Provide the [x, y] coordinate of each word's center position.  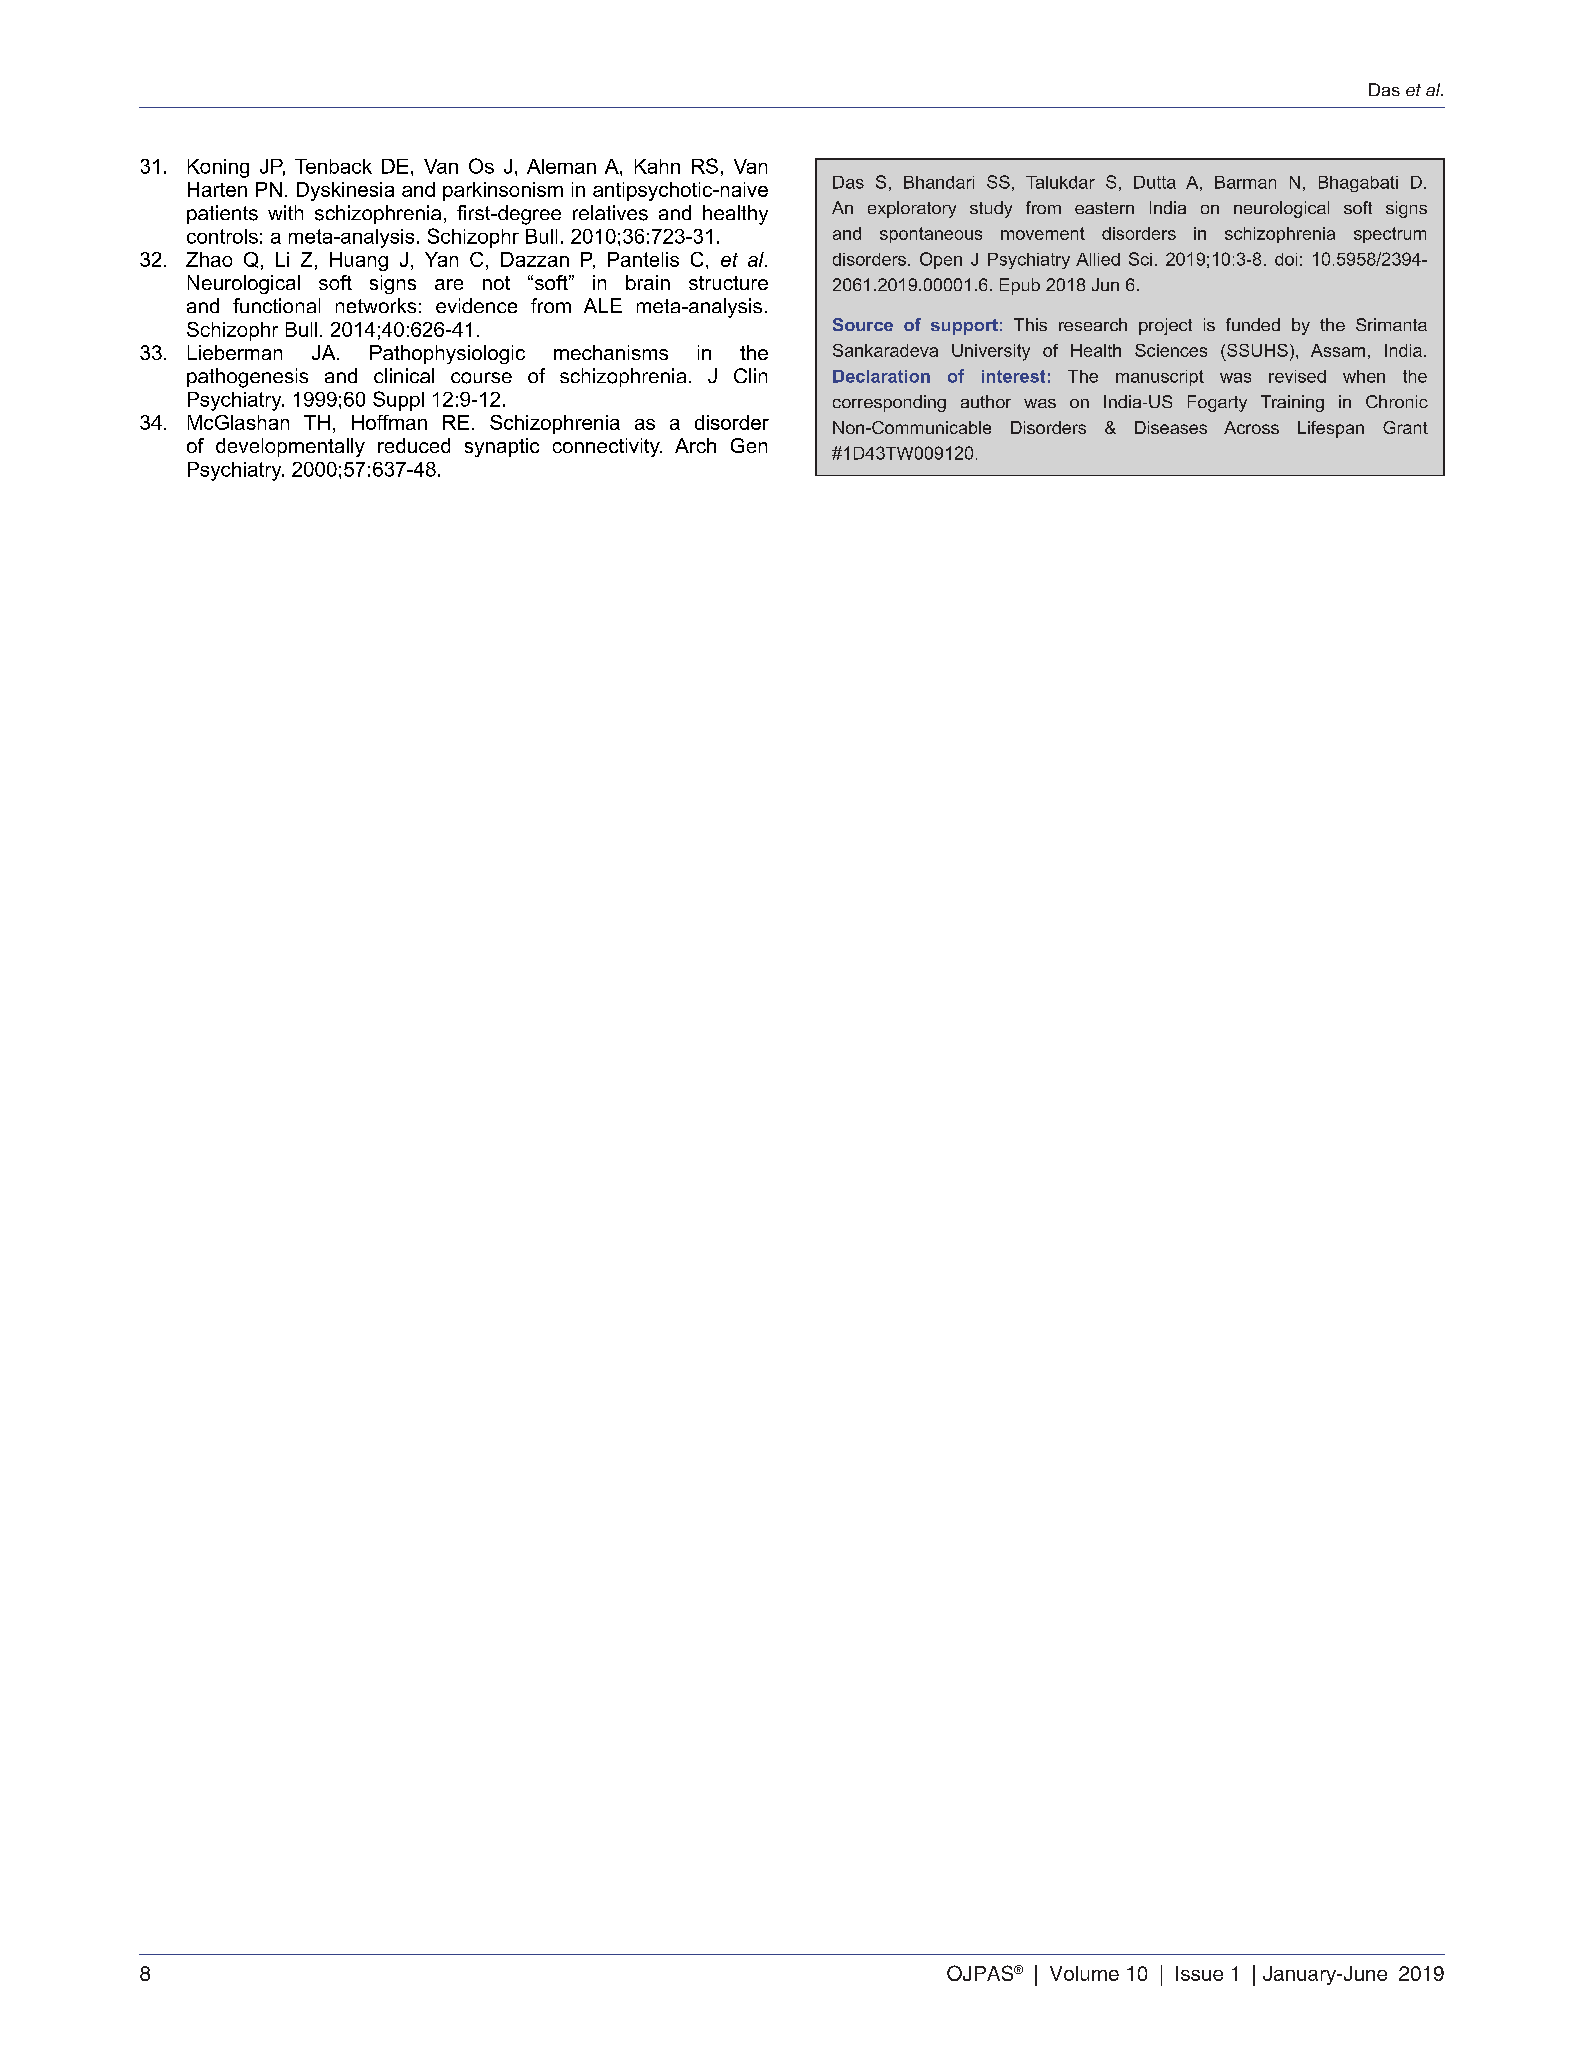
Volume [1084, 1973]
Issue [1199, 1973]
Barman [1245, 182]
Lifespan [1331, 429]
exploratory [912, 209]
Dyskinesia [345, 191]
